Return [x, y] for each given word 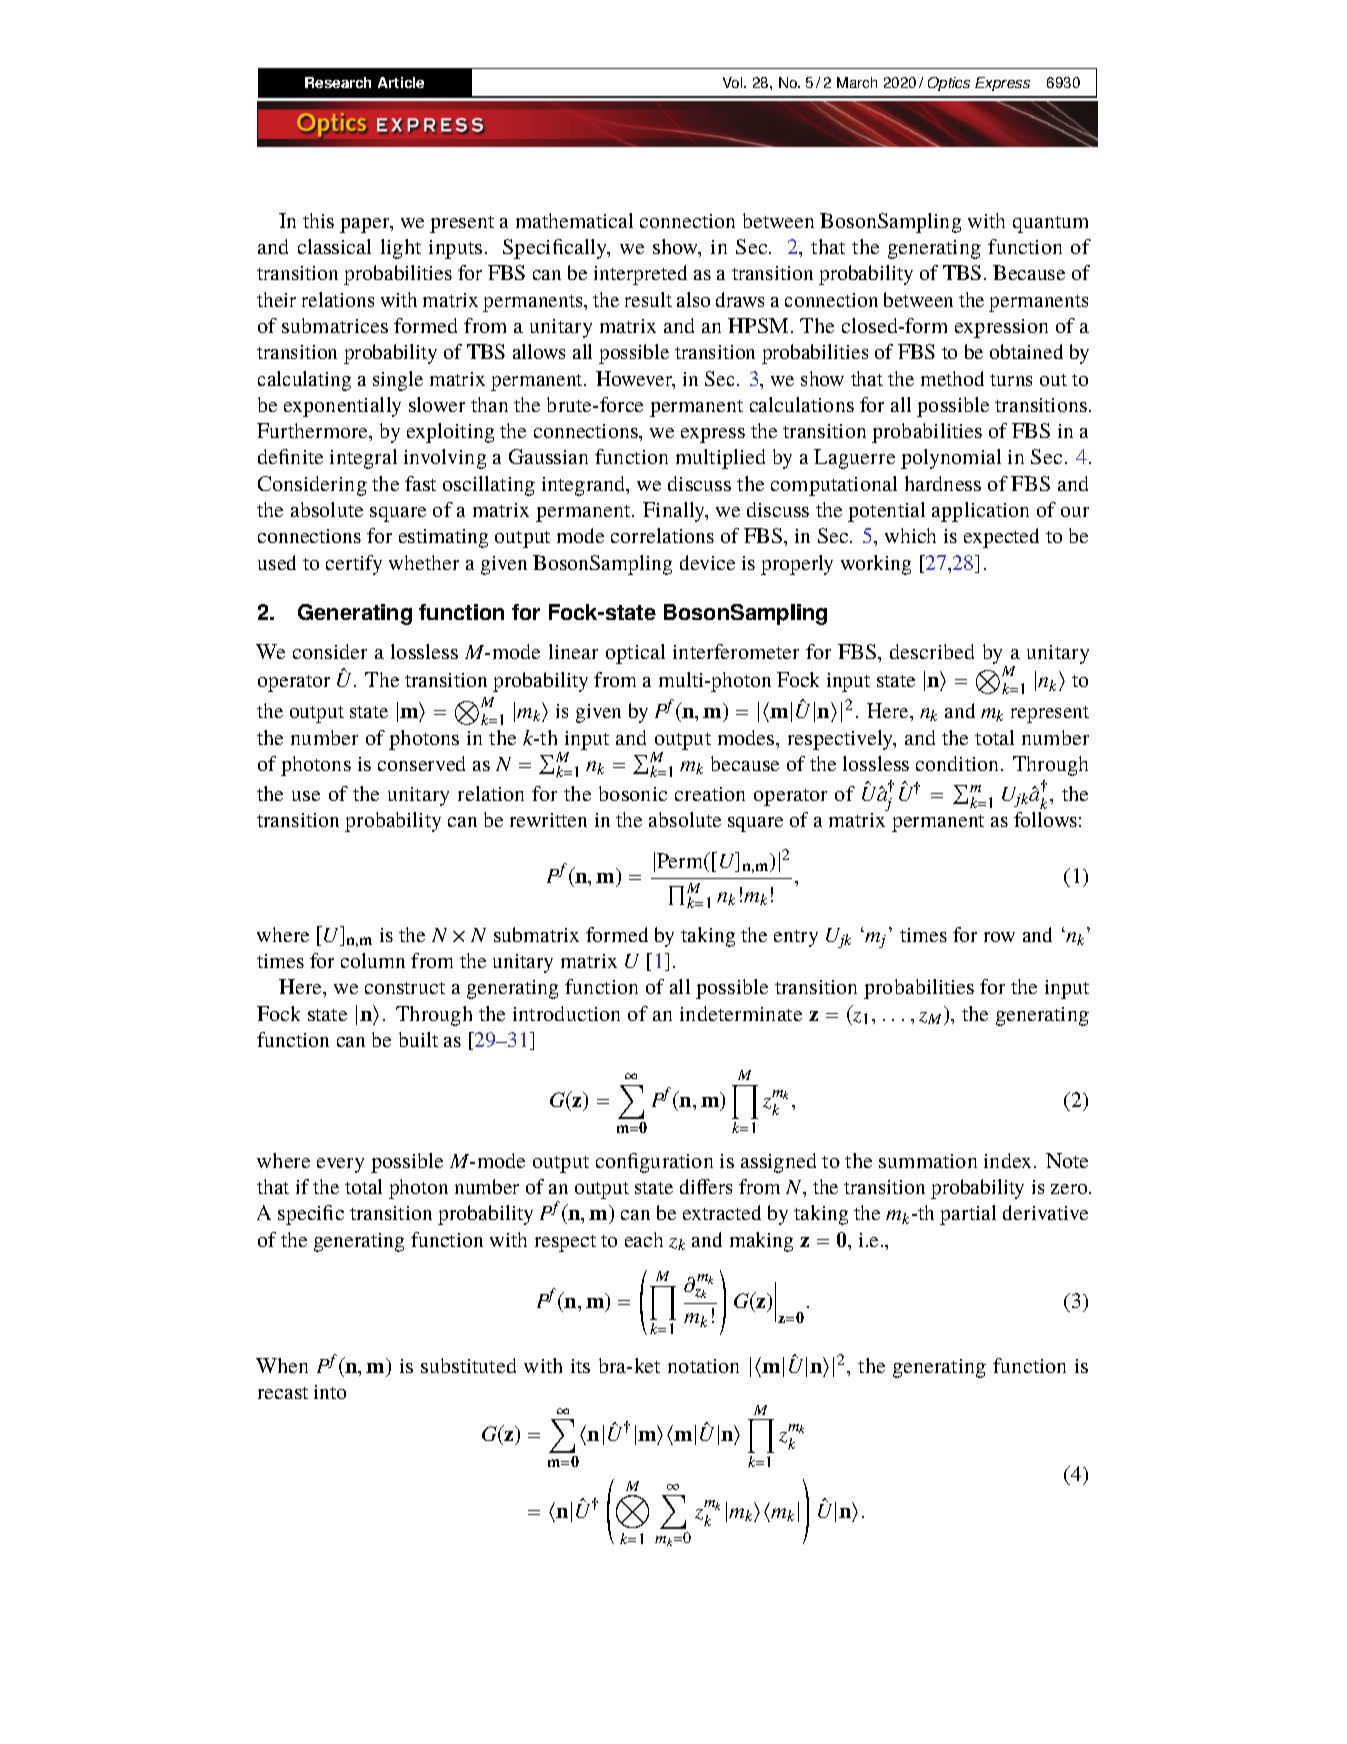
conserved [421, 763]
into [330, 1392]
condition [959, 763]
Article [401, 82]
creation [710, 794]
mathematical [574, 220]
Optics [949, 84]
